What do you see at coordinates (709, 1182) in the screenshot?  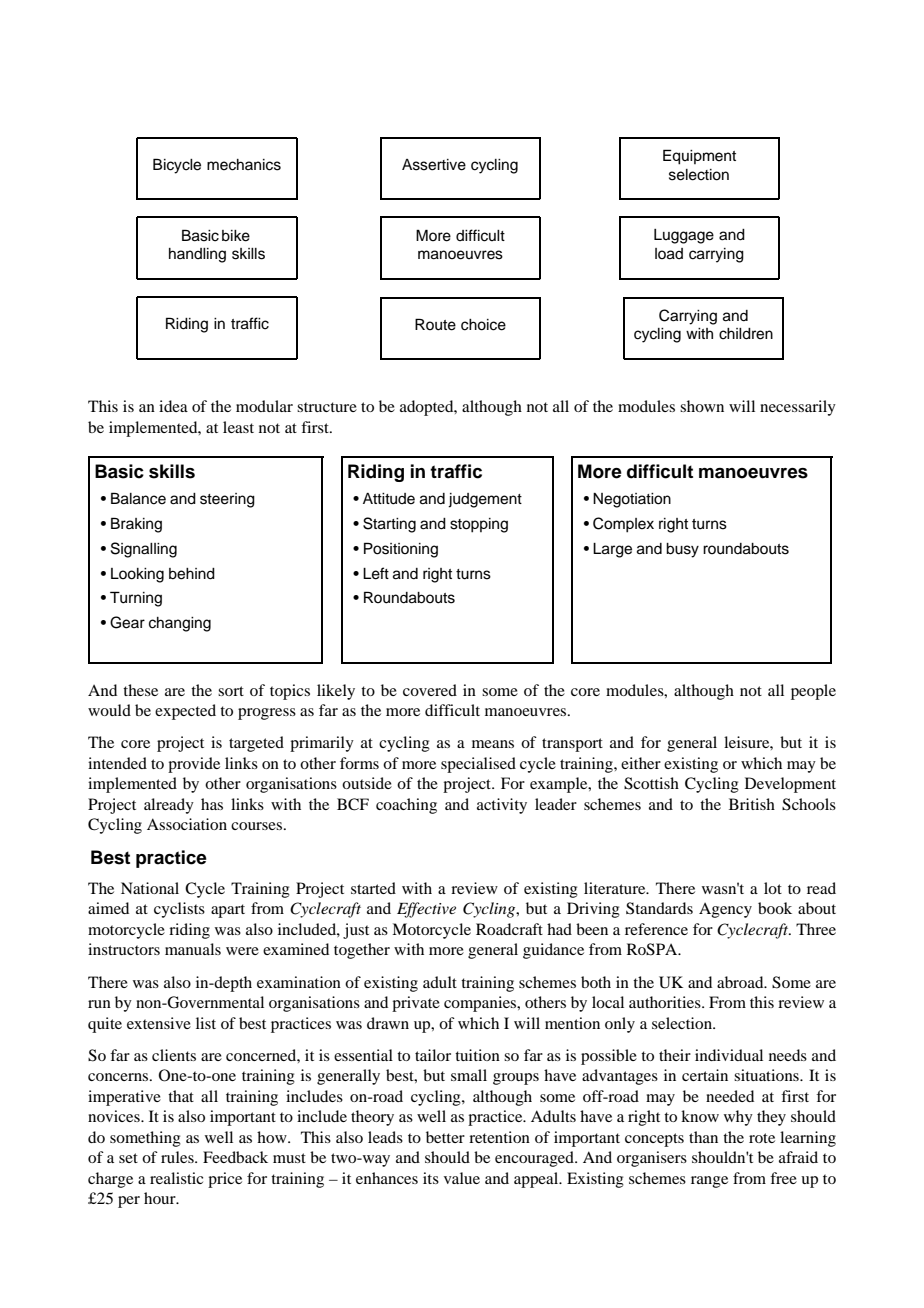 I see `range` at bounding box center [709, 1182].
